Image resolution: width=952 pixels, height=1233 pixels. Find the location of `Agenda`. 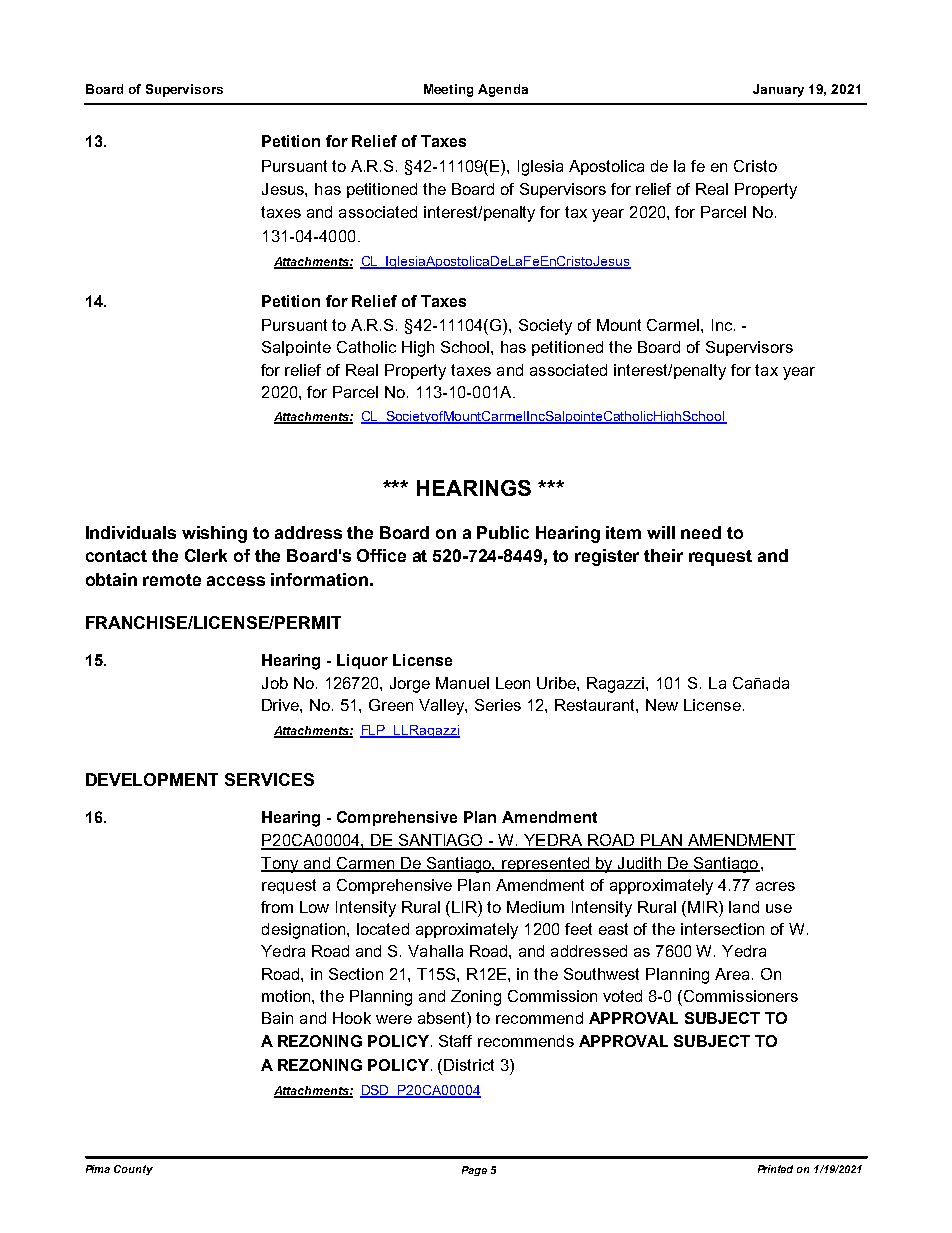

Agenda is located at coordinates (503, 90).
